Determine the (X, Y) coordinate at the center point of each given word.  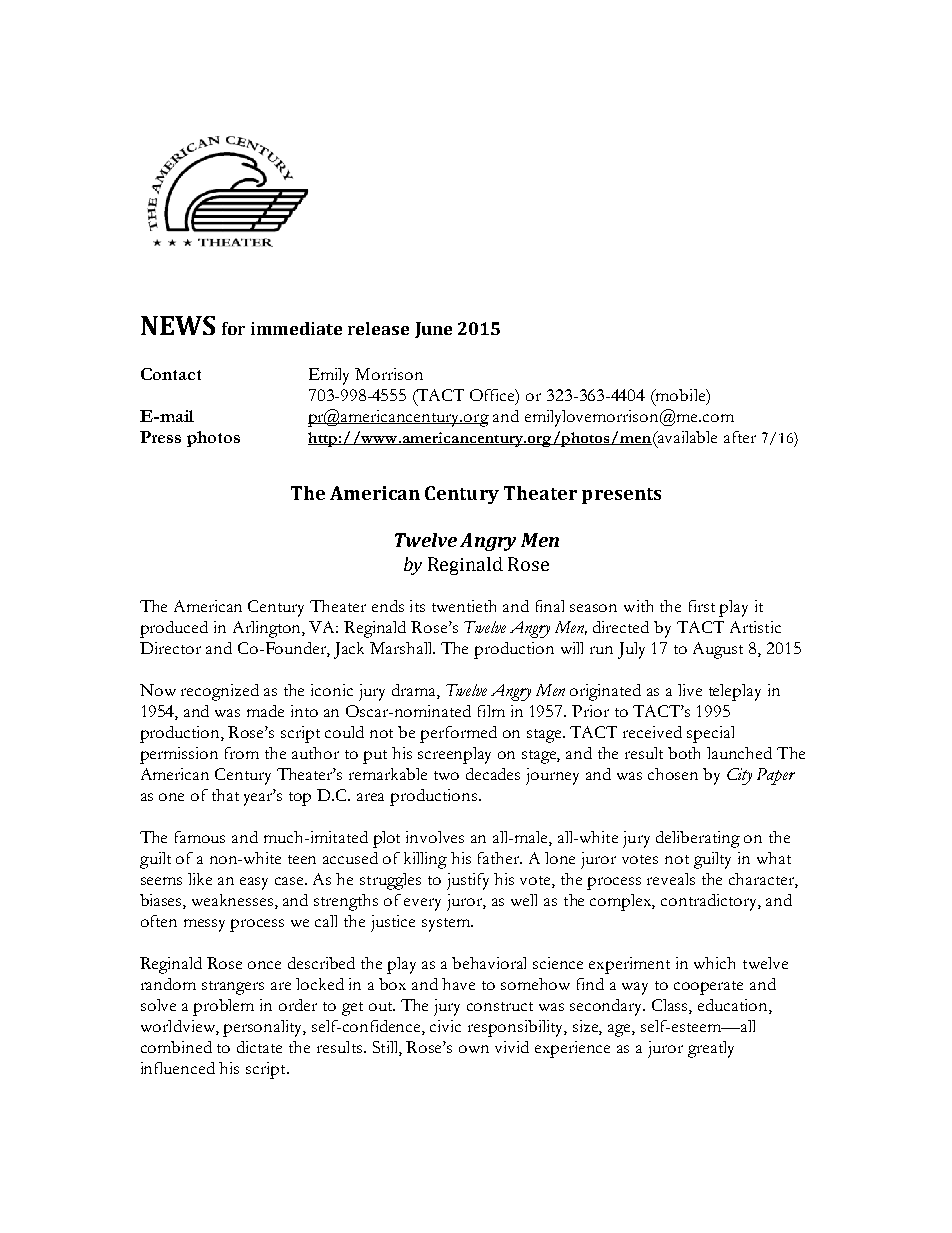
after (740, 437)
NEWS (178, 325)
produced (174, 629)
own (474, 1049)
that (225, 795)
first (702, 606)
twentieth (464, 606)
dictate (259, 1047)
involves (435, 837)
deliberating (698, 839)
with (638, 606)
